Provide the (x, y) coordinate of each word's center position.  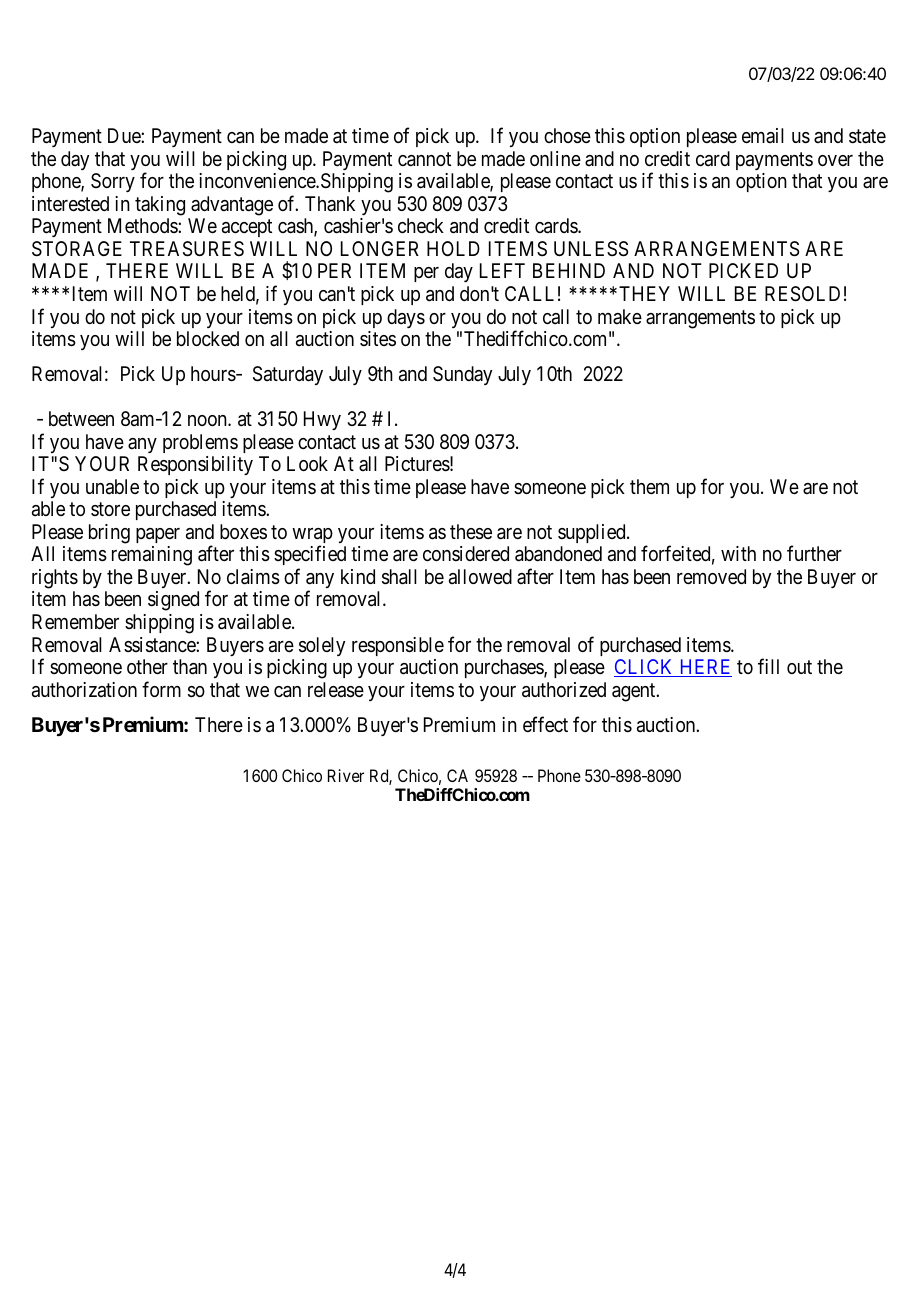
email (763, 135)
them (649, 486)
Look (307, 463)
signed (173, 601)
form (161, 689)
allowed (480, 577)
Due (125, 135)
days (406, 318)
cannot (424, 159)
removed (711, 576)
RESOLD (802, 294)
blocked (208, 338)
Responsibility (195, 465)
